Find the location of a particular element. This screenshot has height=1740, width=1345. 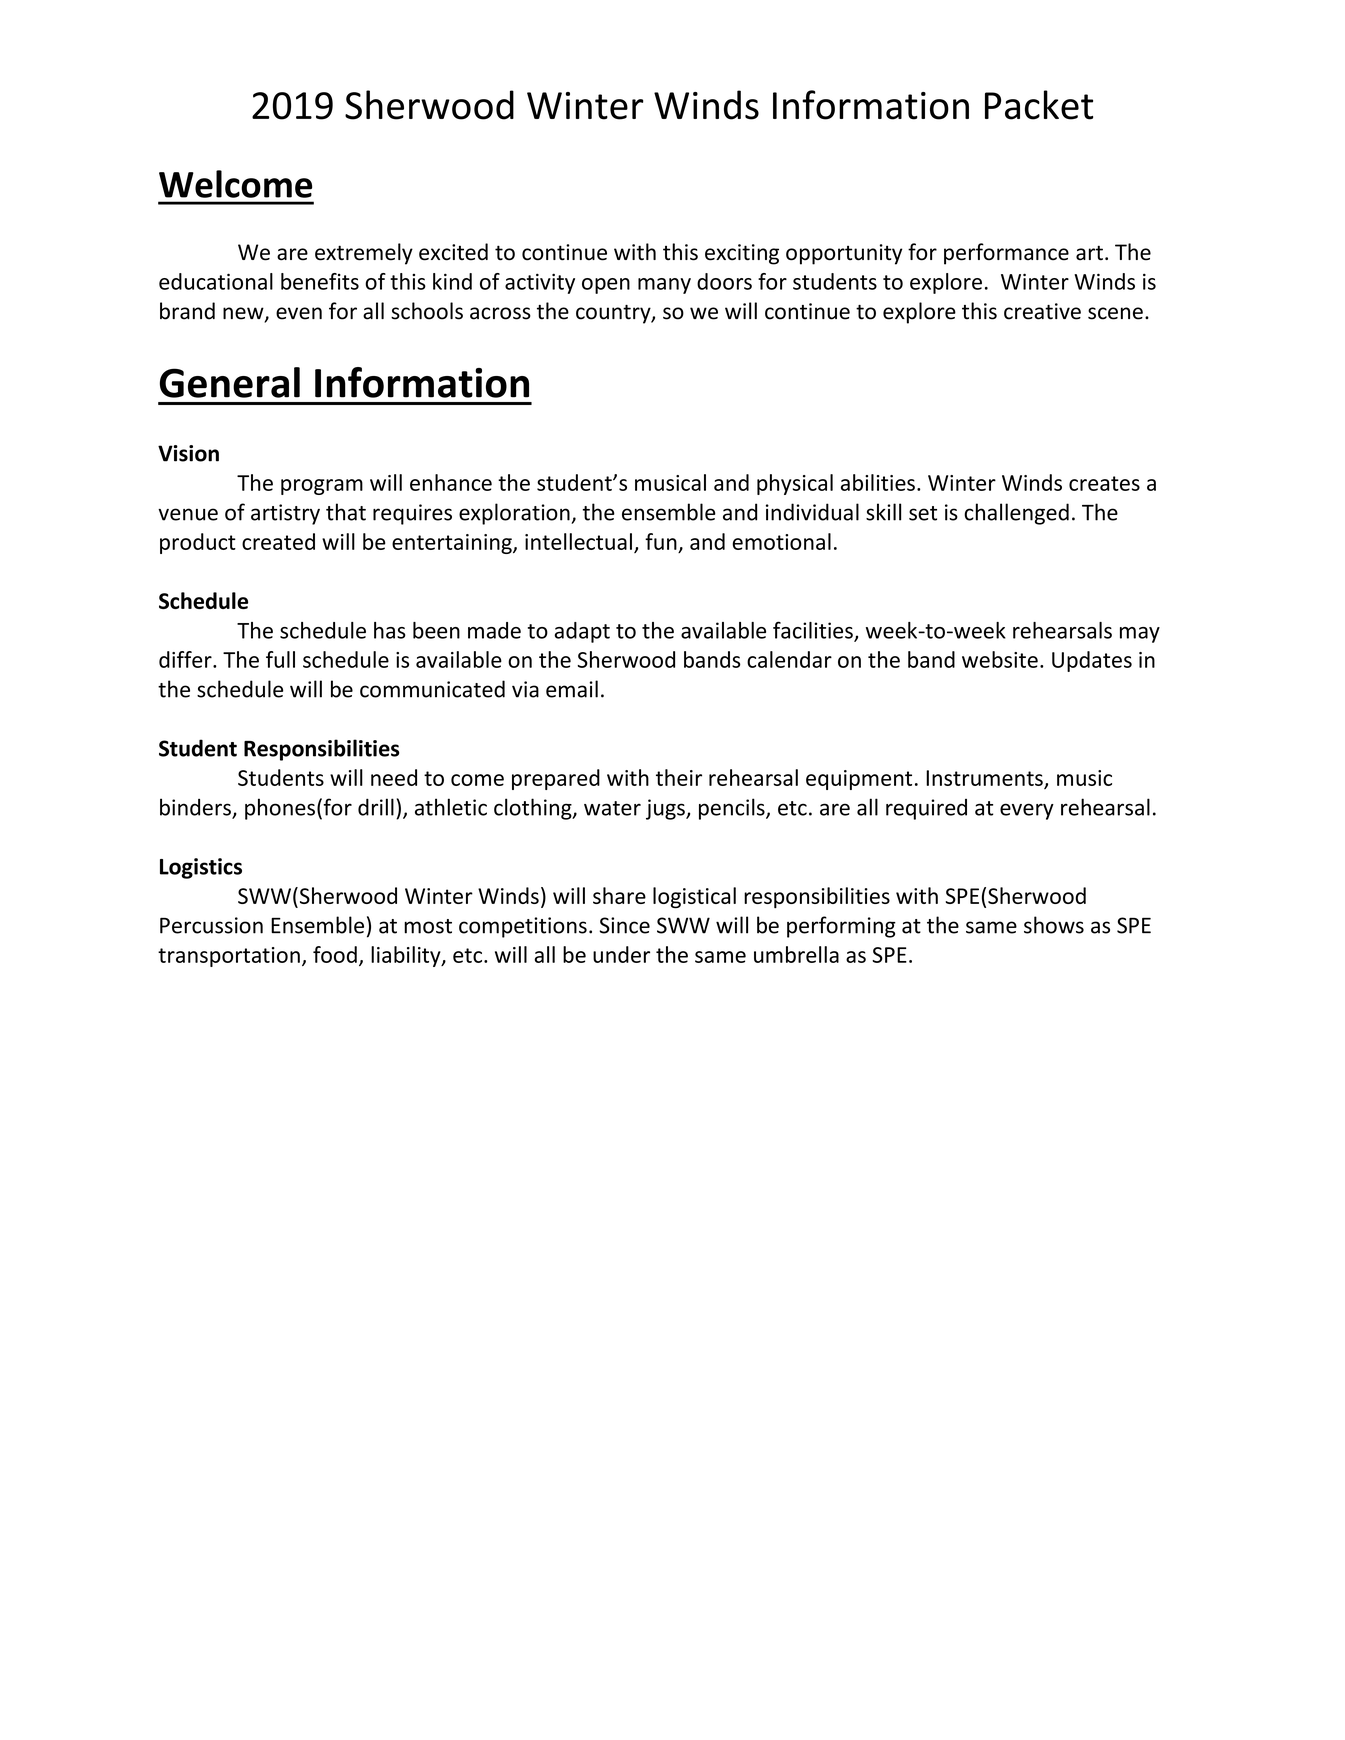

food is located at coordinates (335, 954).
